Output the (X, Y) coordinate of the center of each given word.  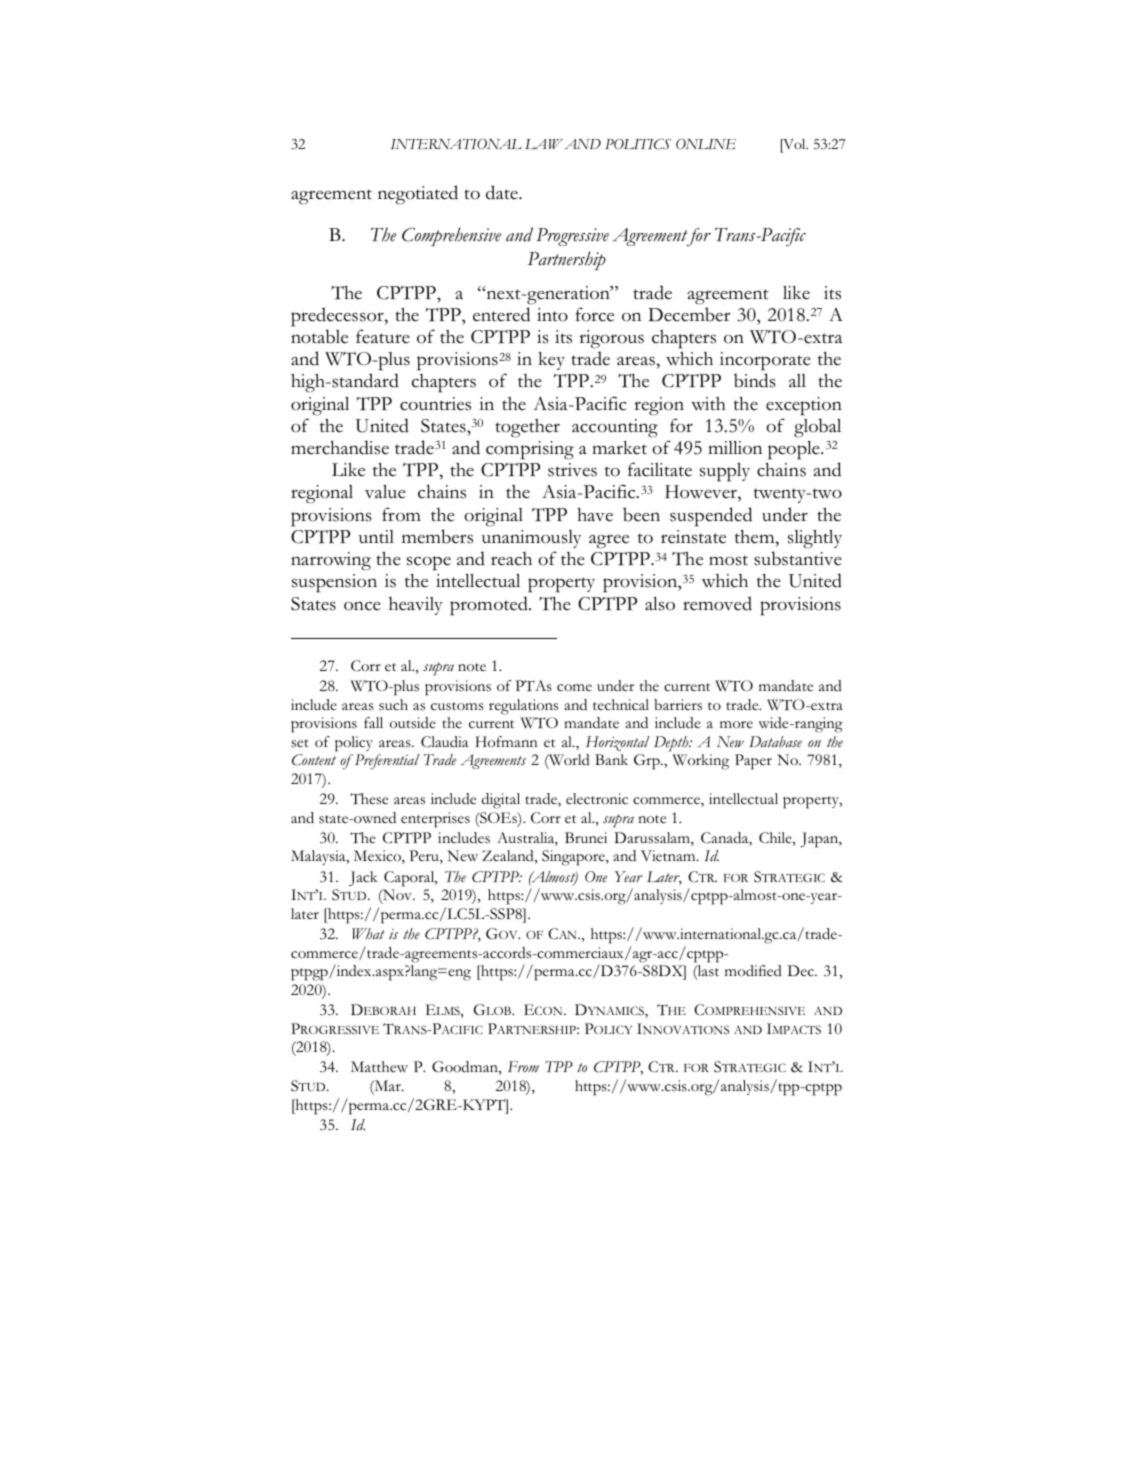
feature (383, 336)
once (362, 606)
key (552, 361)
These (369, 799)
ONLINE (706, 144)
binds (755, 380)
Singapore (574, 858)
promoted (490, 606)
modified (753, 971)
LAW (544, 144)
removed (717, 603)
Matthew (379, 1067)
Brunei (586, 838)
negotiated (418, 195)
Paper (753, 762)
